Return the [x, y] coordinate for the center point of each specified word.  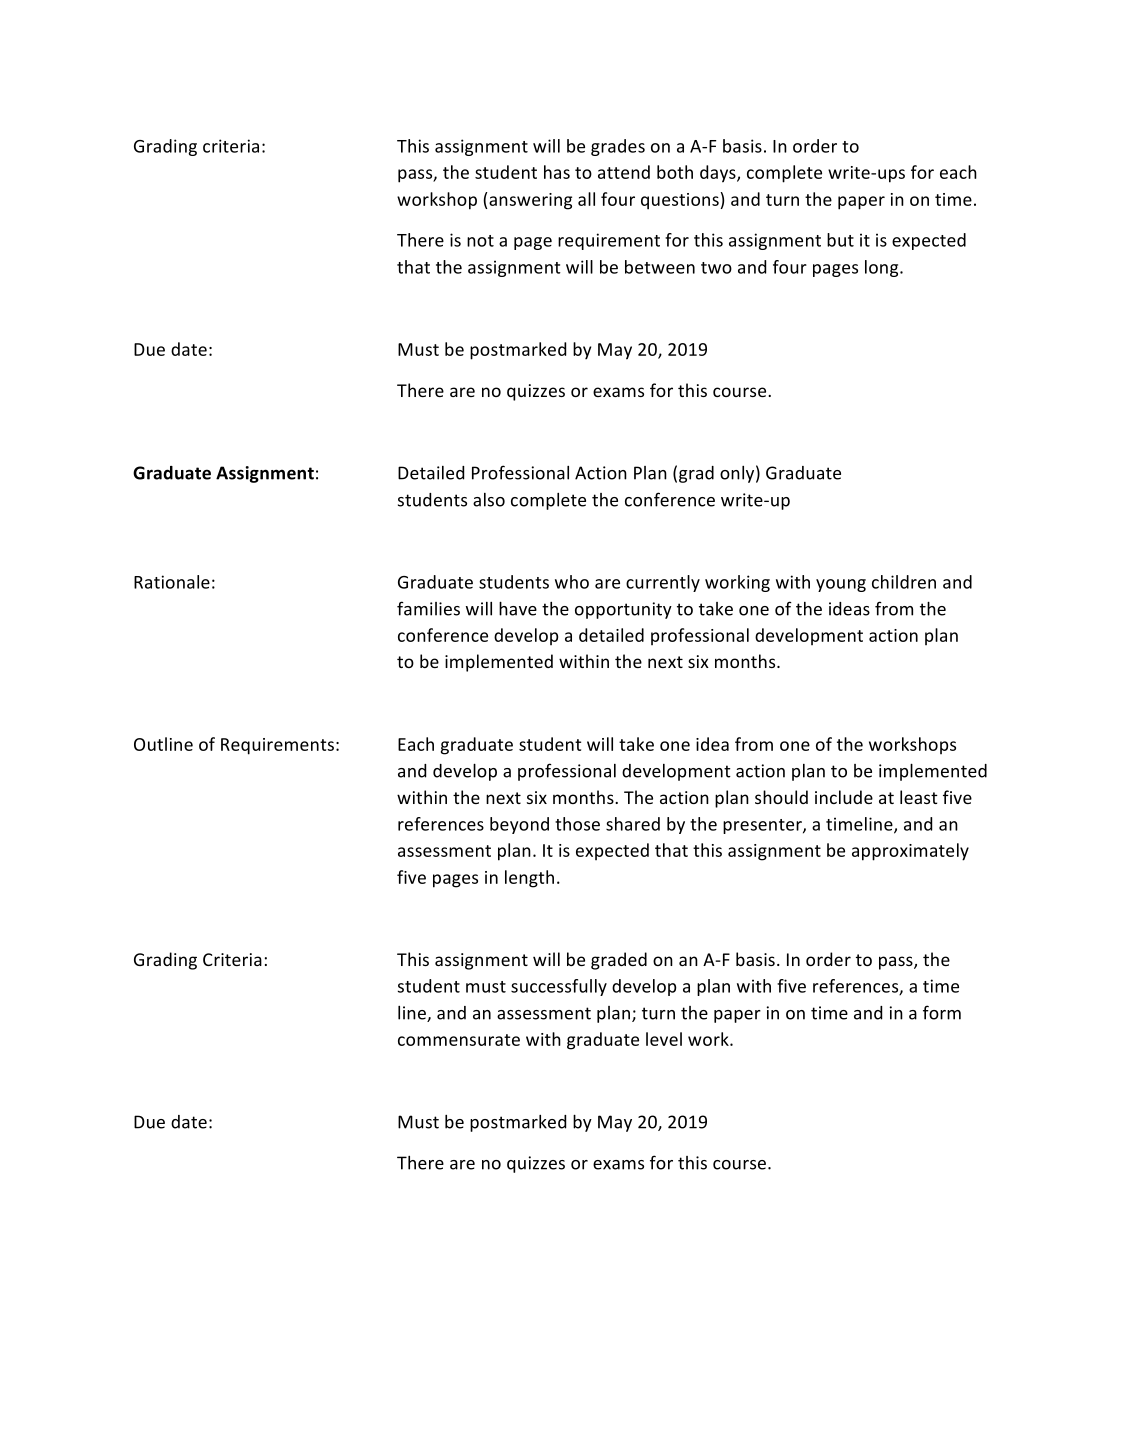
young [841, 585]
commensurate [459, 1040]
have [518, 608]
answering [530, 201]
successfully [559, 987]
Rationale [172, 582]
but [840, 240]
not [480, 241]
